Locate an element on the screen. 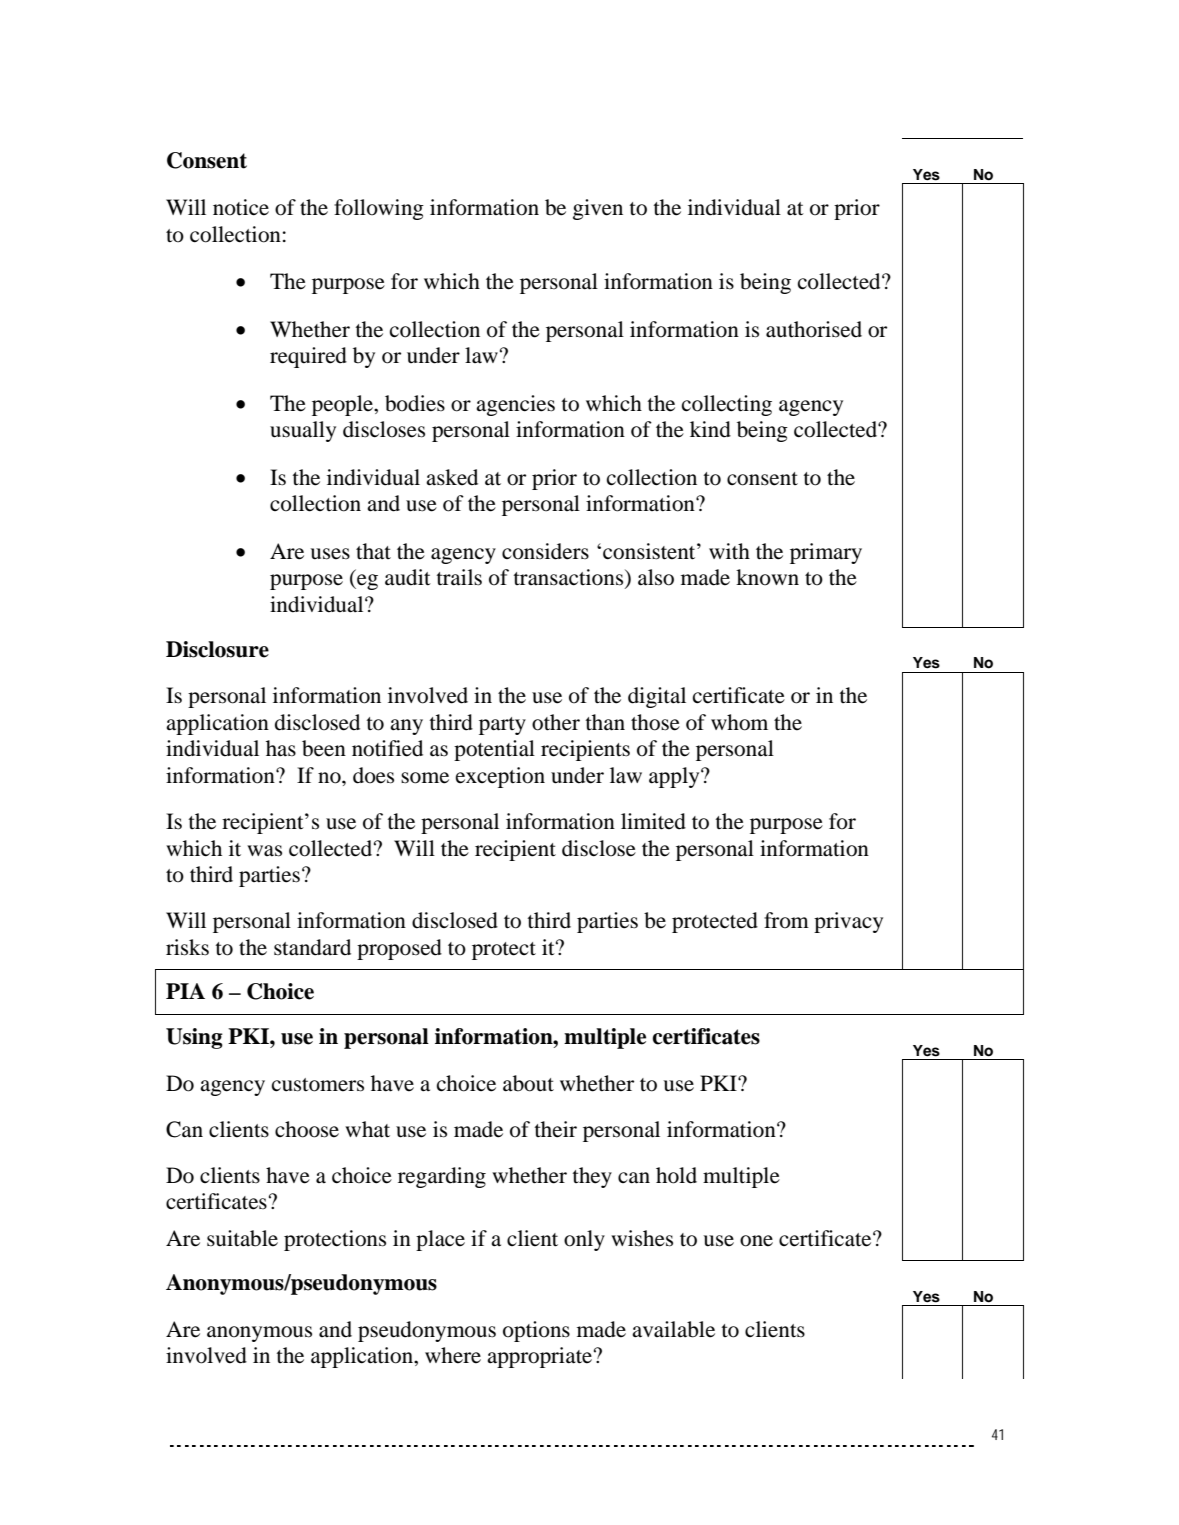 The image size is (1179, 1525). was is located at coordinates (264, 851).
